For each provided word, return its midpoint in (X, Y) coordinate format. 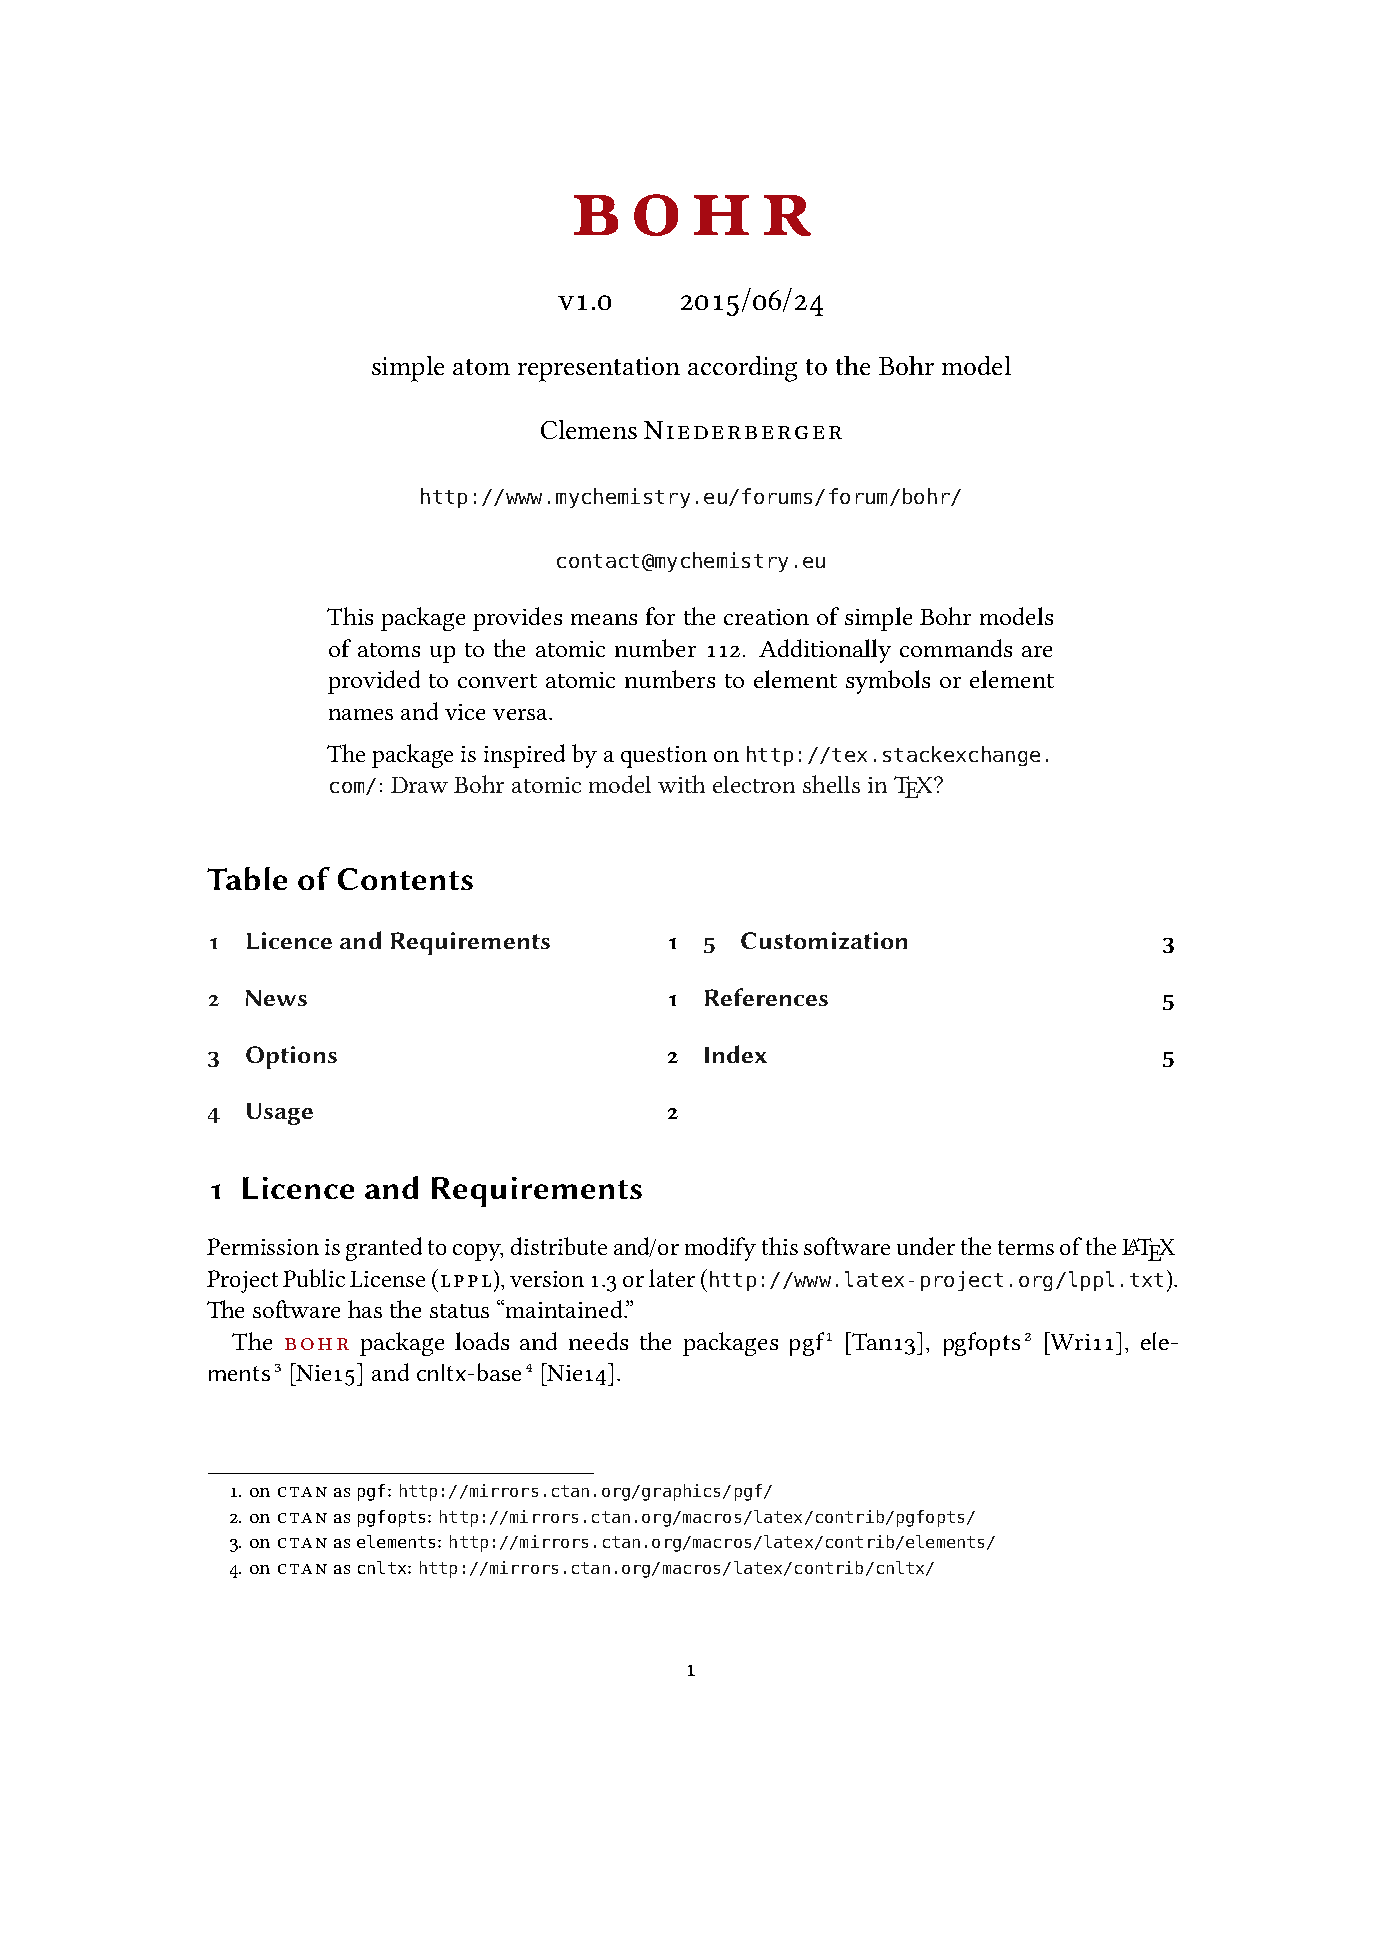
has (365, 1309)
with (681, 784)
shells (831, 784)
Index (736, 1054)
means (604, 619)
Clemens (589, 429)
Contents (405, 879)
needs (598, 1341)
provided (374, 682)
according (742, 369)
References (766, 997)
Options (291, 1057)
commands (956, 648)
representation (599, 369)
